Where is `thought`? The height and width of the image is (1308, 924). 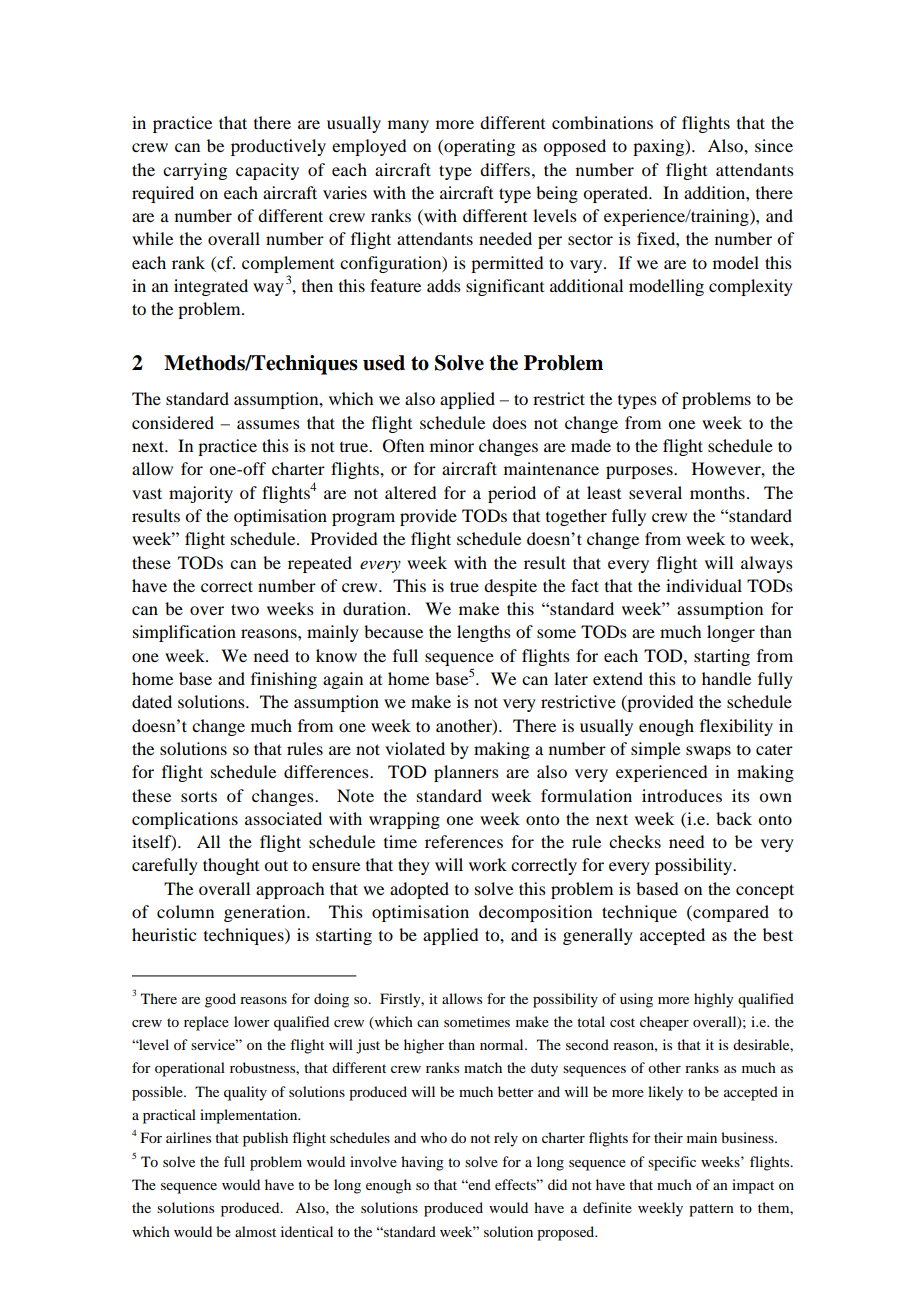
thought is located at coordinates (231, 866).
